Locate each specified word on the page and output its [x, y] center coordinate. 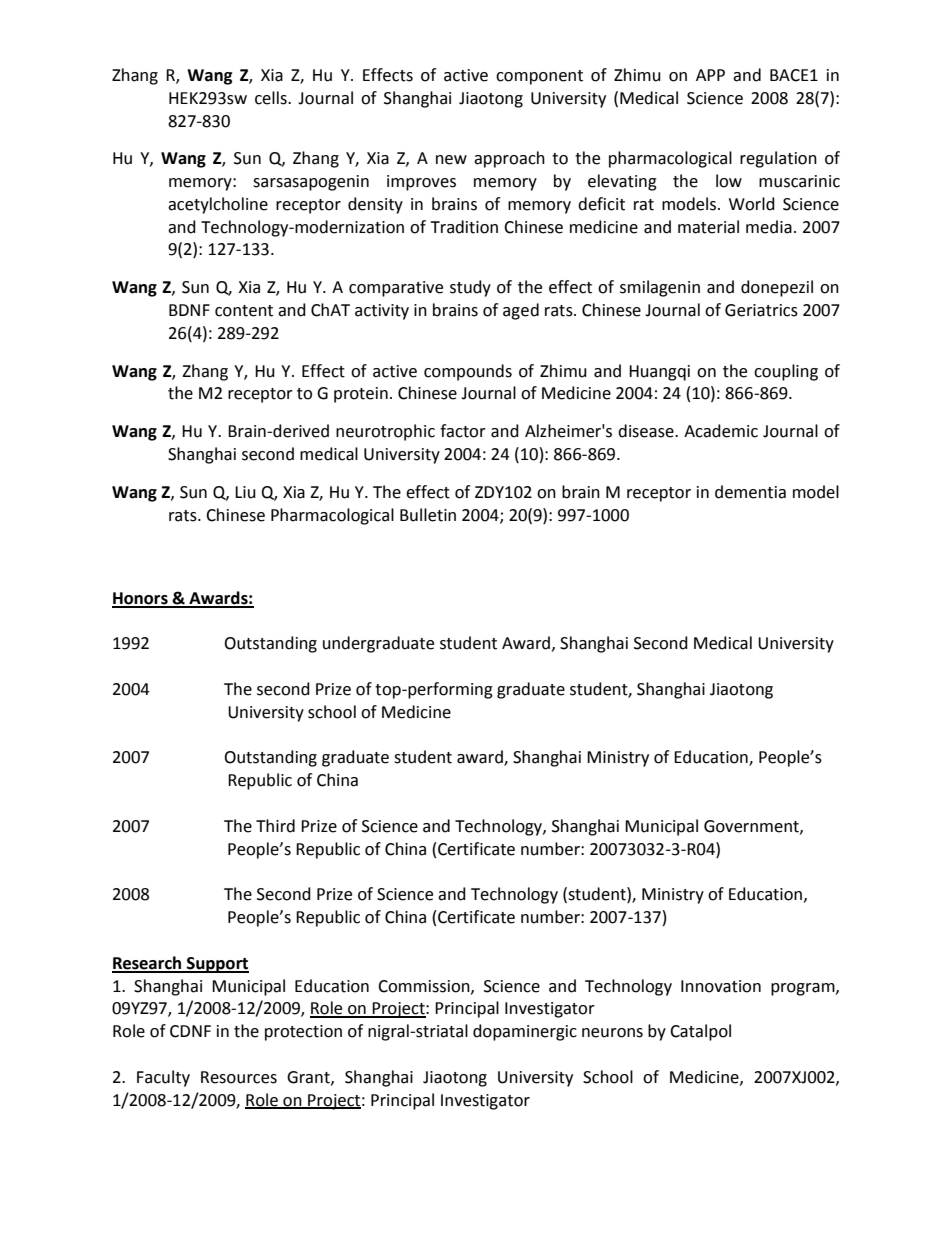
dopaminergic [525, 1032]
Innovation [721, 986]
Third [275, 826]
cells [272, 98]
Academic [721, 431]
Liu [245, 492]
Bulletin [428, 515]
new [451, 160]
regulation [778, 159]
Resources [239, 1077]
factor [463, 431]
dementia [750, 492]
